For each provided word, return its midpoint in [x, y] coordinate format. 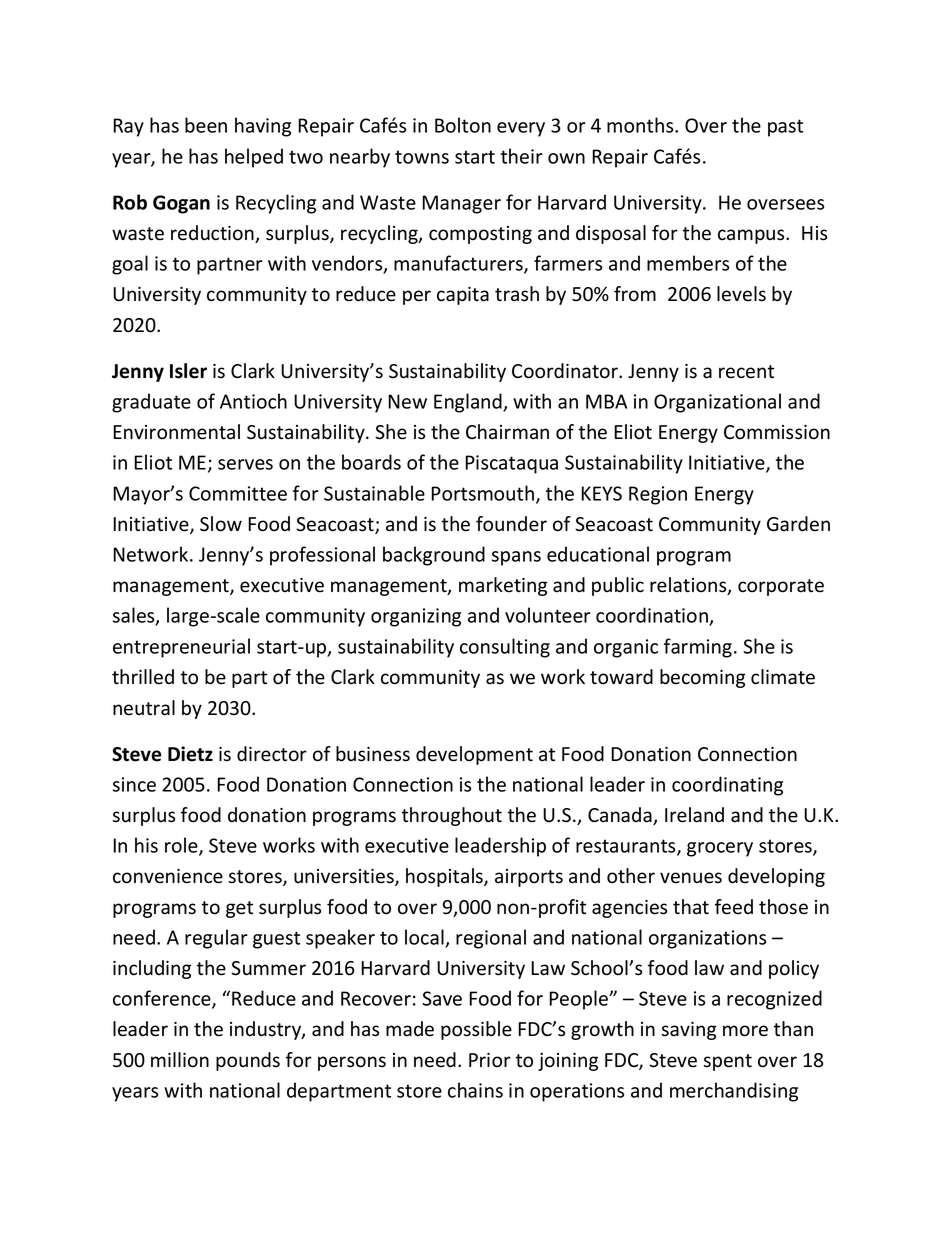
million [180, 1060]
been [206, 125]
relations [689, 586]
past [785, 128]
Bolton [463, 125]
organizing [416, 617]
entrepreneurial [181, 648]
